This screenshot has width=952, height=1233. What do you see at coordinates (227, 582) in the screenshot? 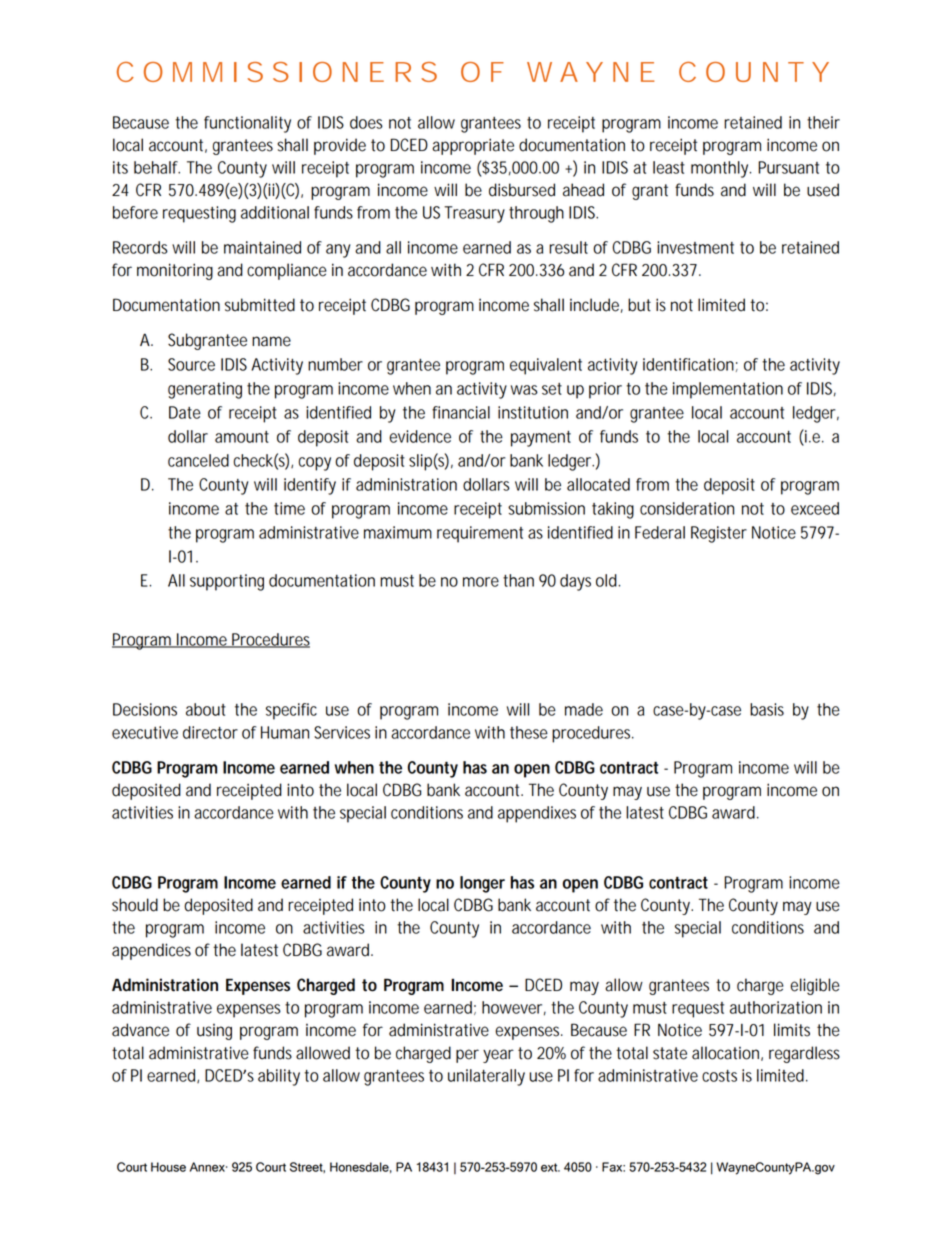
I see `supporting` at bounding box center [227, 582].
